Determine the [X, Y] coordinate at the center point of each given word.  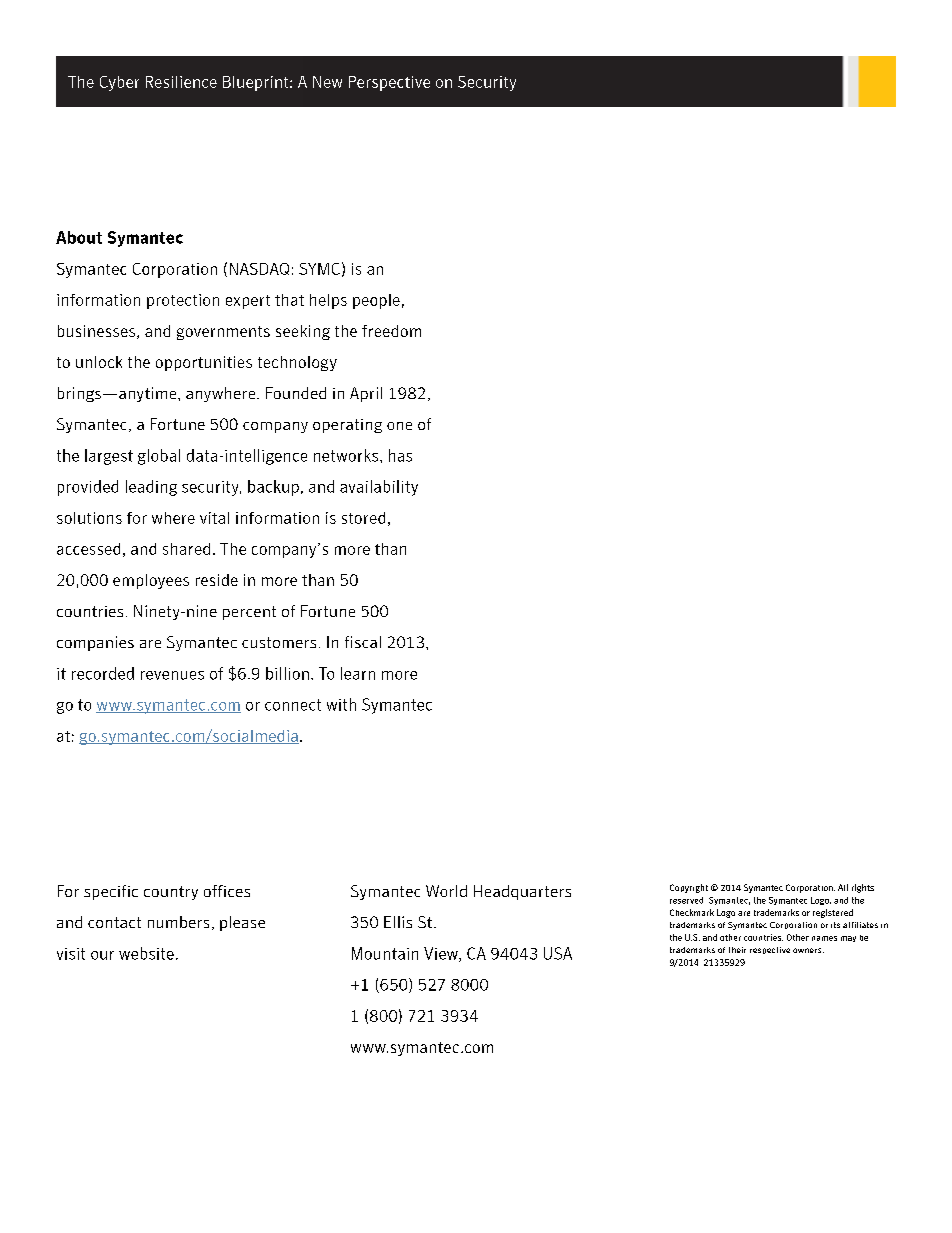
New [327, 82]
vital [214, 518]
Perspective [389, 83]
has [400, 455]
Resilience [181, 82]
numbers [178, 922]
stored [363, 518]
